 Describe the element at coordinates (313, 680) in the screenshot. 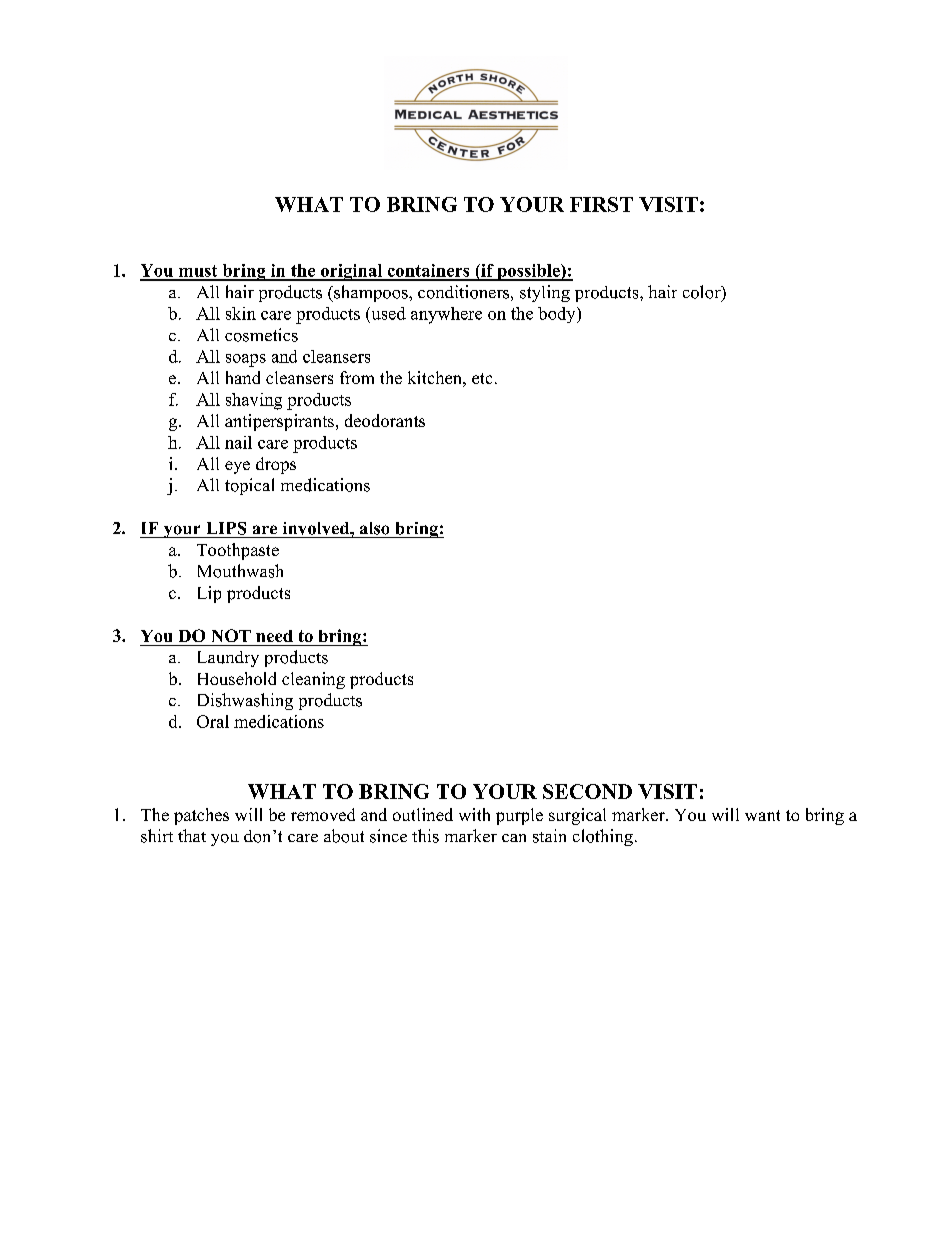

I see `cleaning` at that location.
